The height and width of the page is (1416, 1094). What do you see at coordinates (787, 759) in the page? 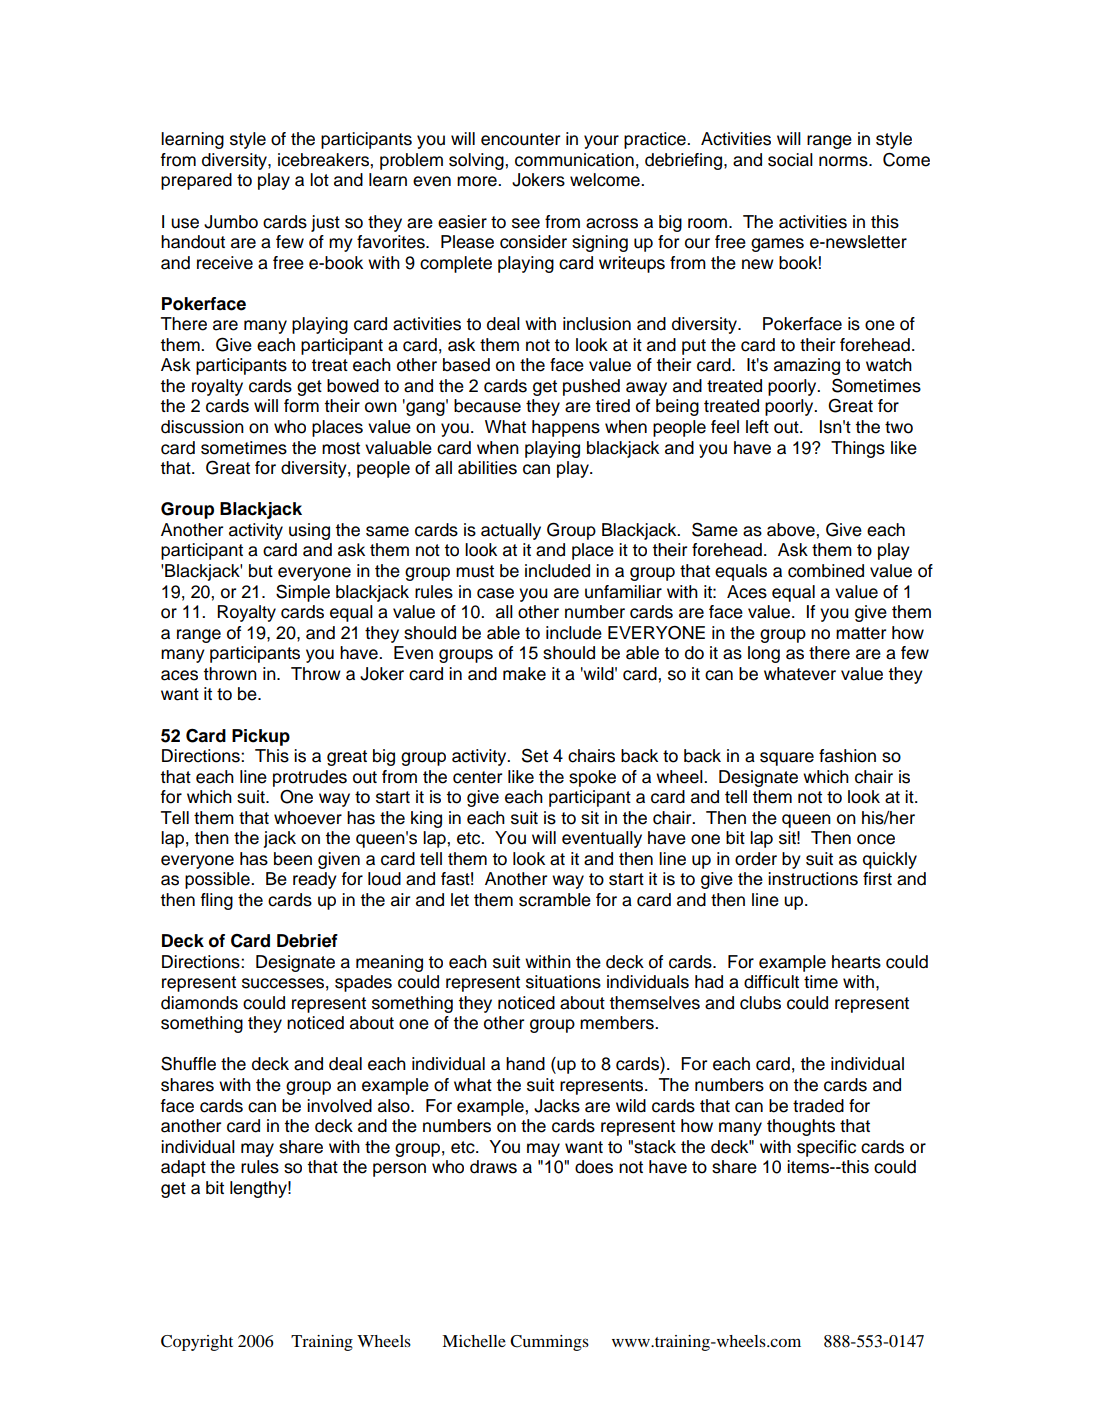
I see `square` at bounding box center [787, 759].
